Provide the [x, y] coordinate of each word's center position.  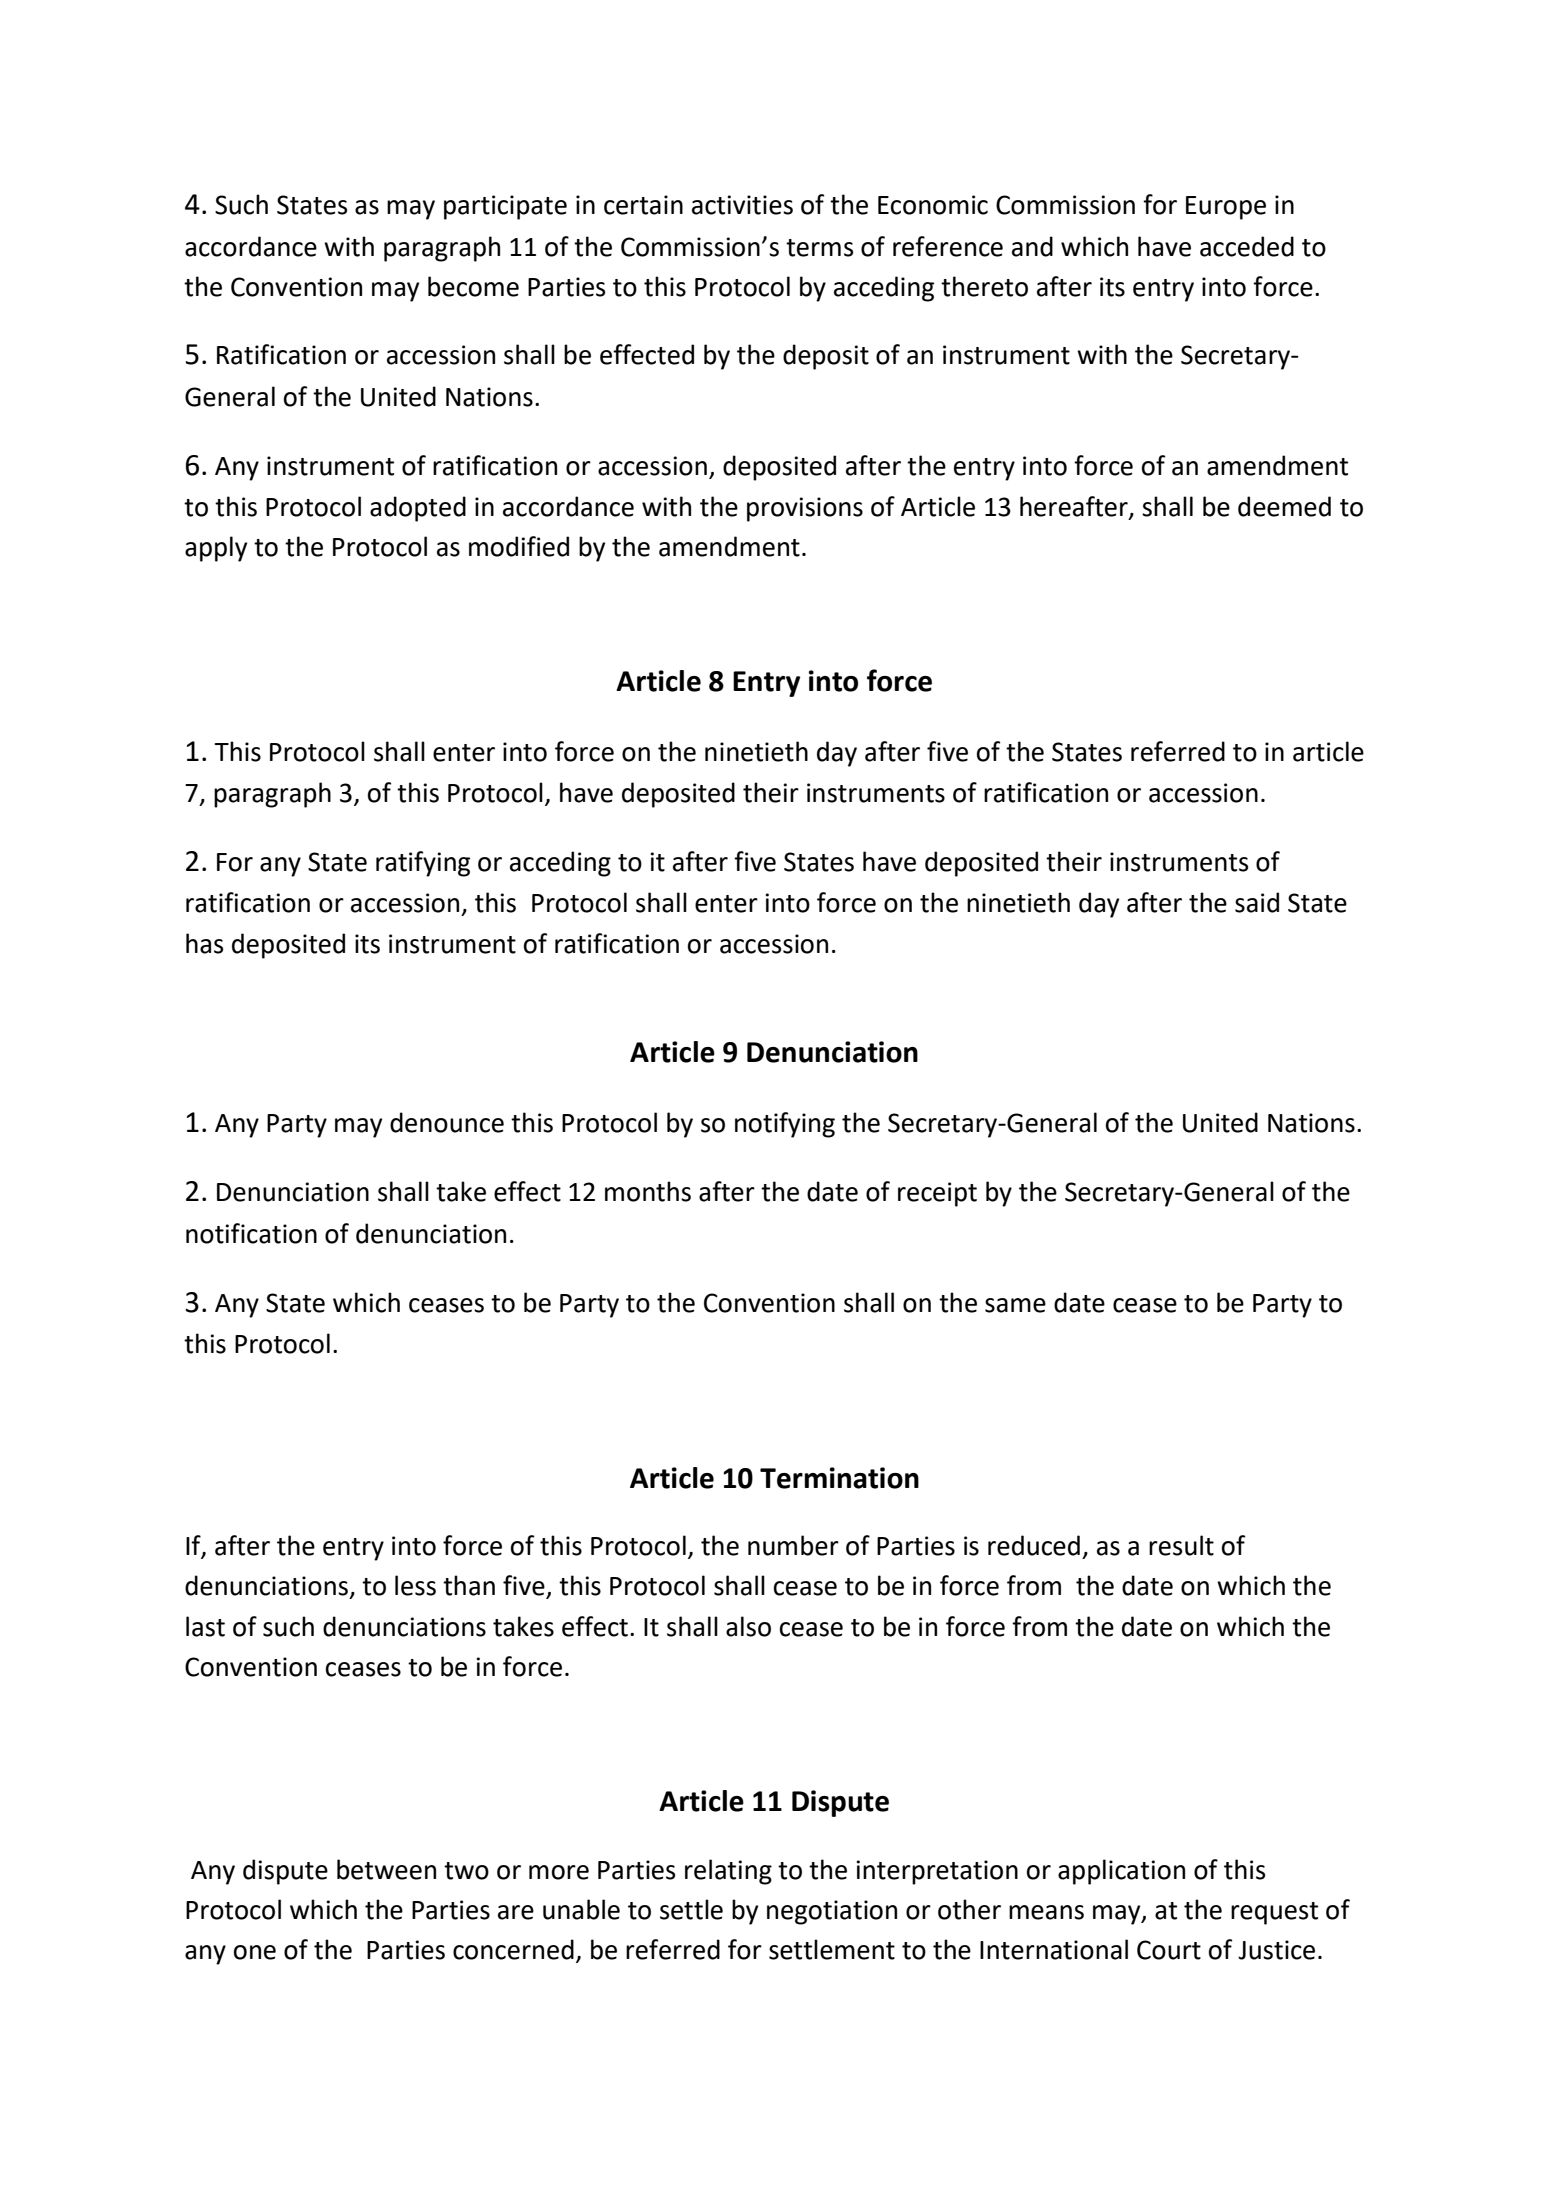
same [1015, 1305]
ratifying [423, 864]
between [386, 1869]
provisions [805, 509]
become [473, 286]
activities [742, 205]
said [1257, 902]
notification [251, 1233]
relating [728, 1872]
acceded [1247, 246]
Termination [839, 1478]
